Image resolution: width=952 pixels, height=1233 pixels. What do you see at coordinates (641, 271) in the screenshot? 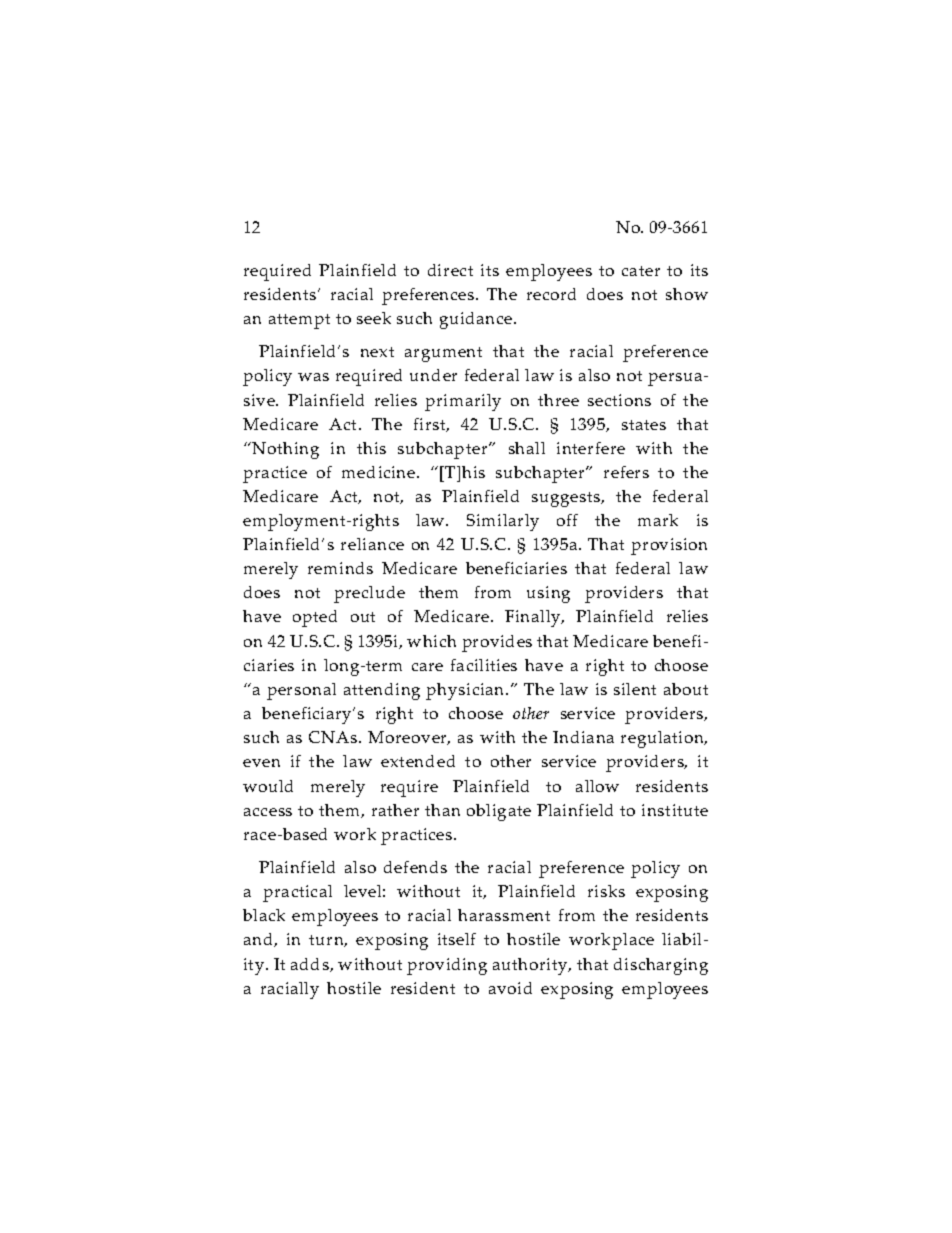
I see `cater` at bounding box center [641, 271].
